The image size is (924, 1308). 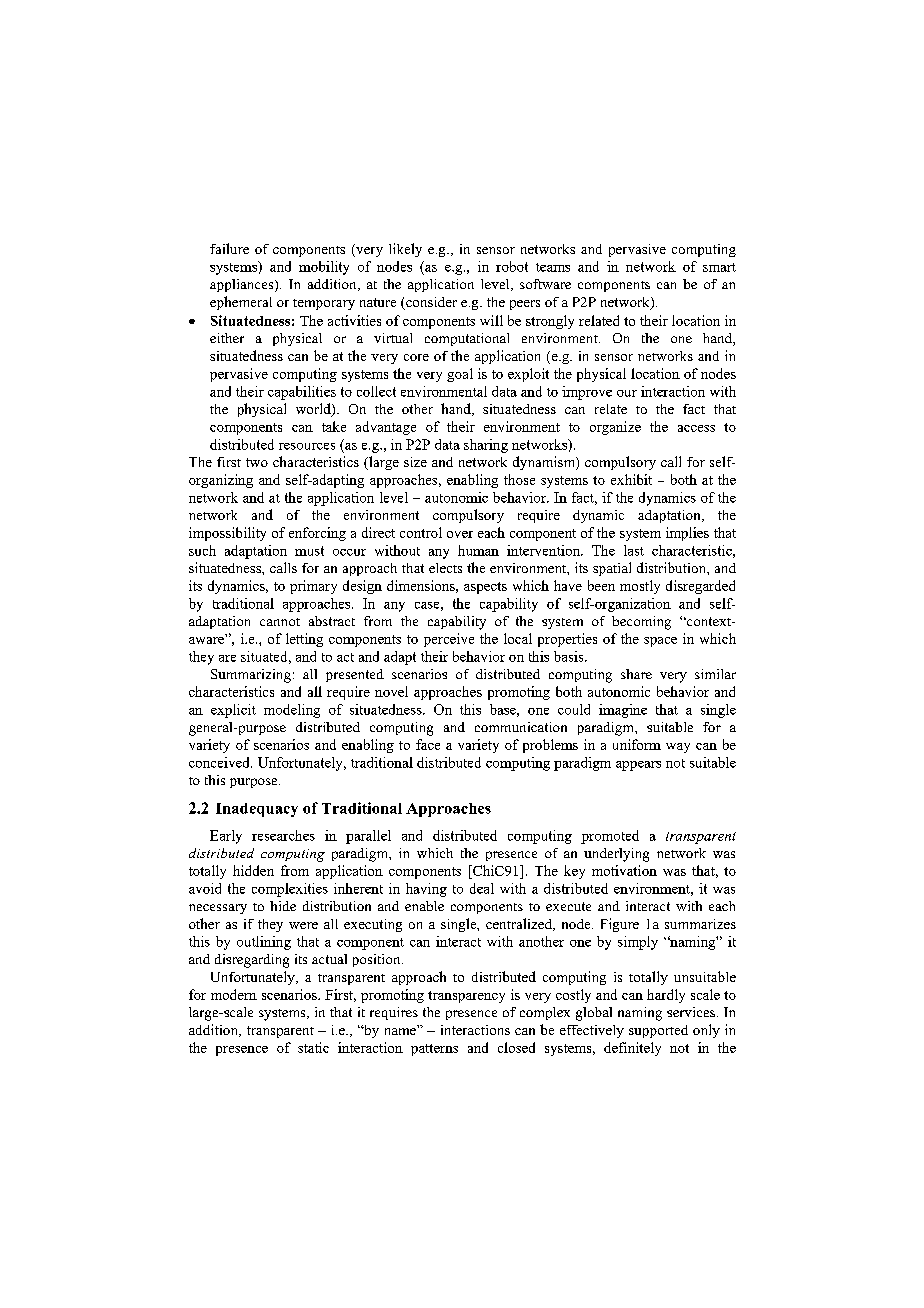 I want to click on modern, so click(x=234, y=994).
